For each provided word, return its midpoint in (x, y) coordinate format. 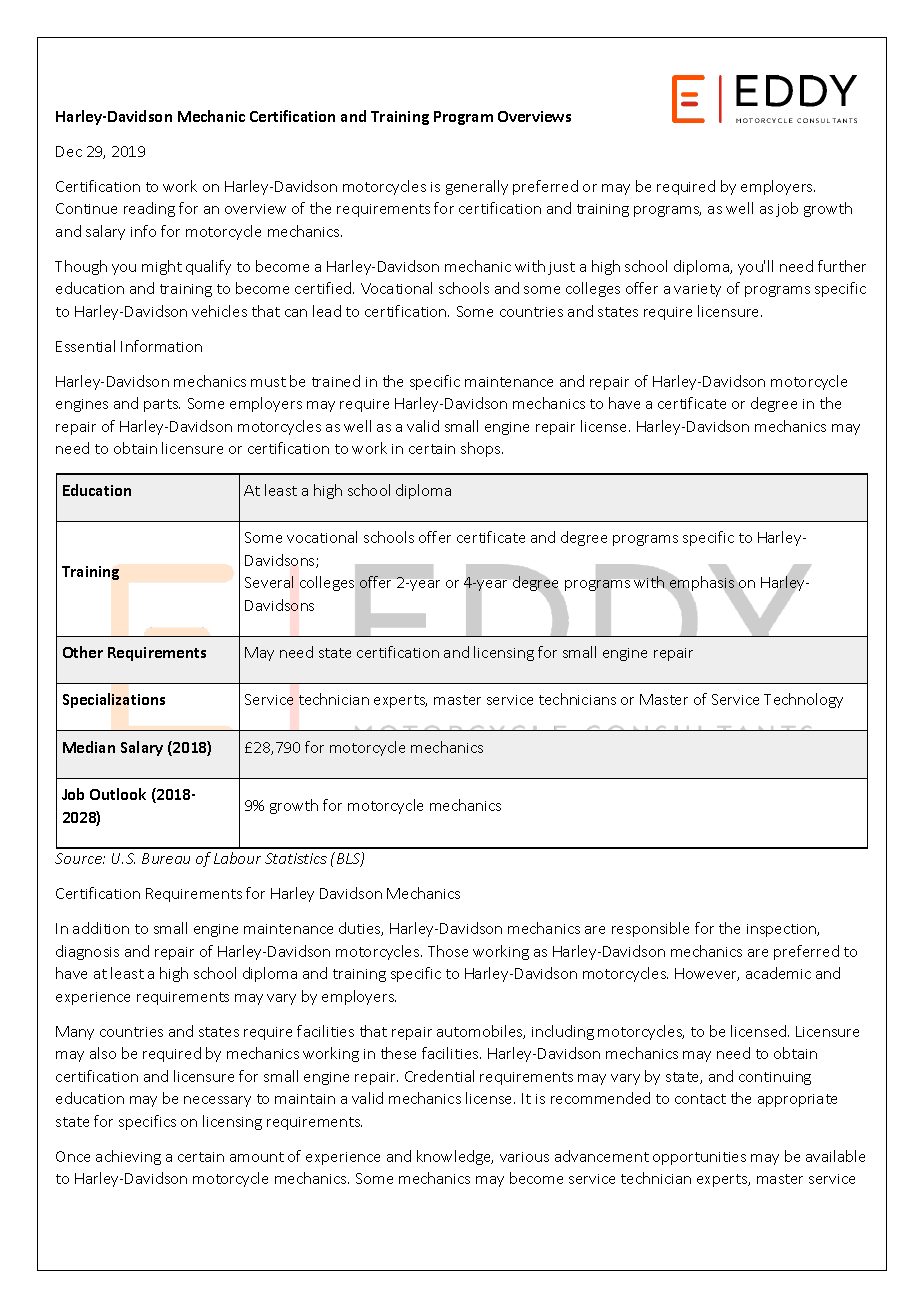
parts (162, 405)
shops (482, 449)
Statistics (296, 858)
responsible (650, 929)
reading (149, 209)
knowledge (455, 1157)
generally (477, 187)
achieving (128, 1157)
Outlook (118, 794)
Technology (803, 700)
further (842, 266)
